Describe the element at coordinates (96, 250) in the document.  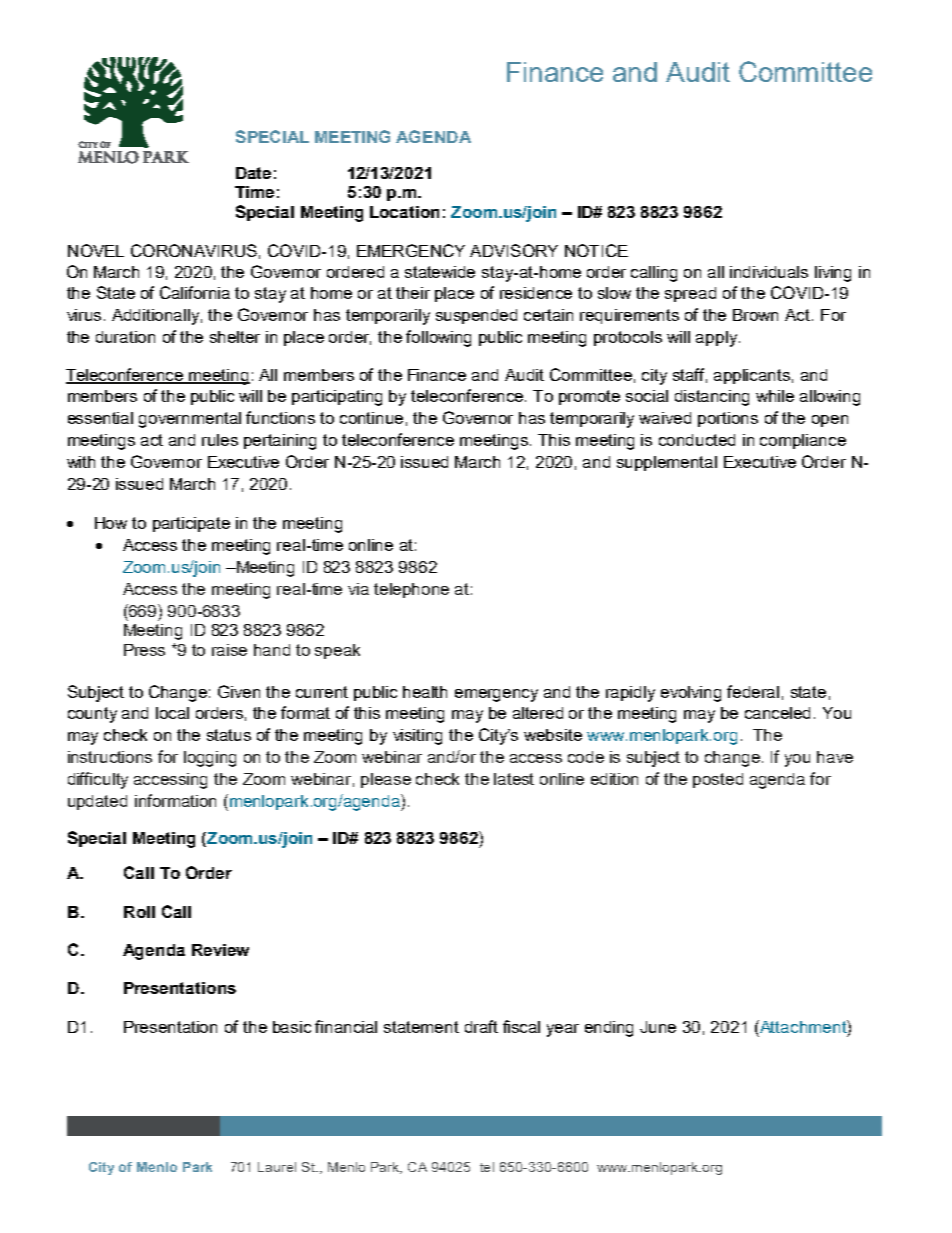
I see `NOVEL` at that location.
